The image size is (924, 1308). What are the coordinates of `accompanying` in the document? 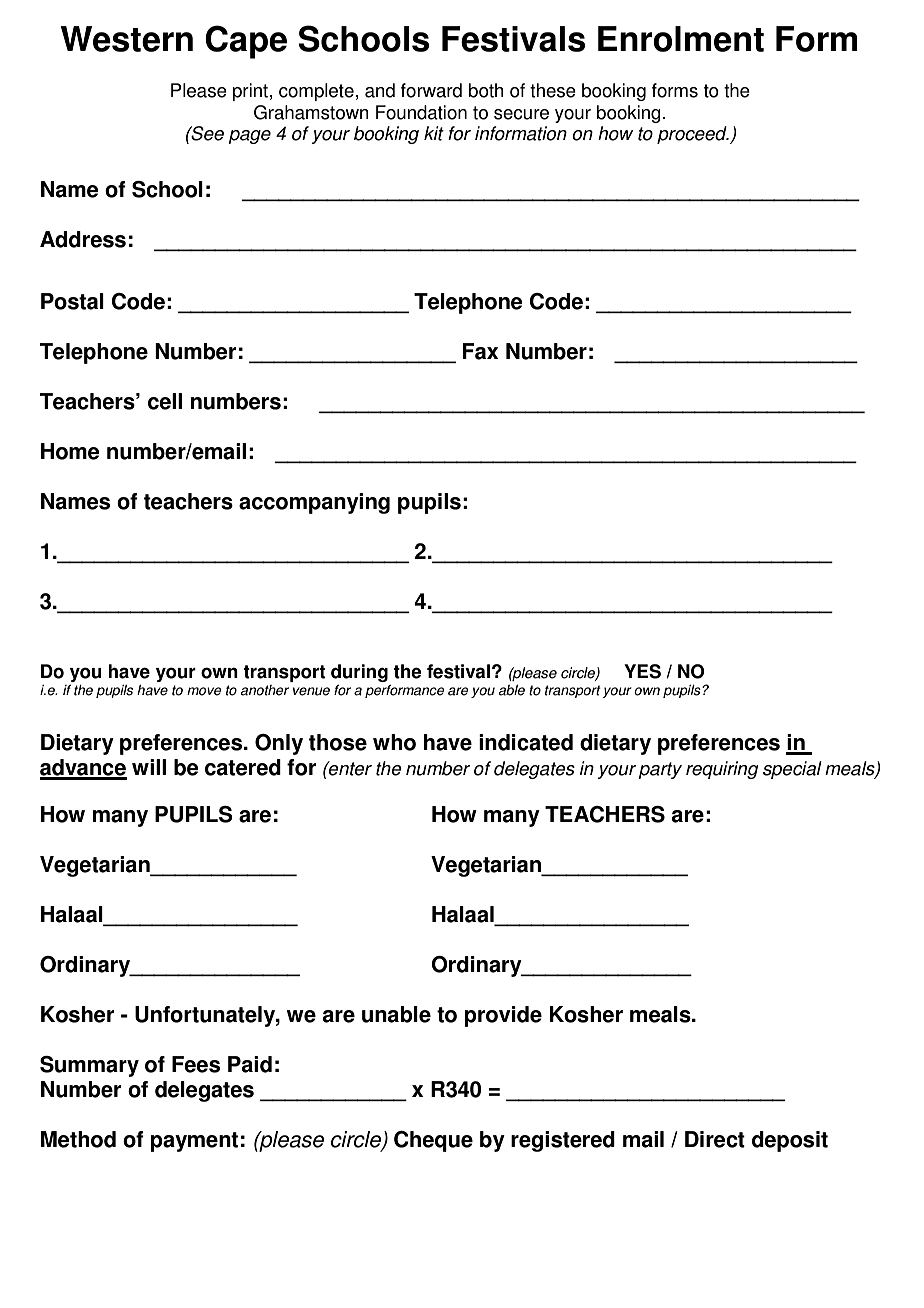 It's located at (314, 503).
